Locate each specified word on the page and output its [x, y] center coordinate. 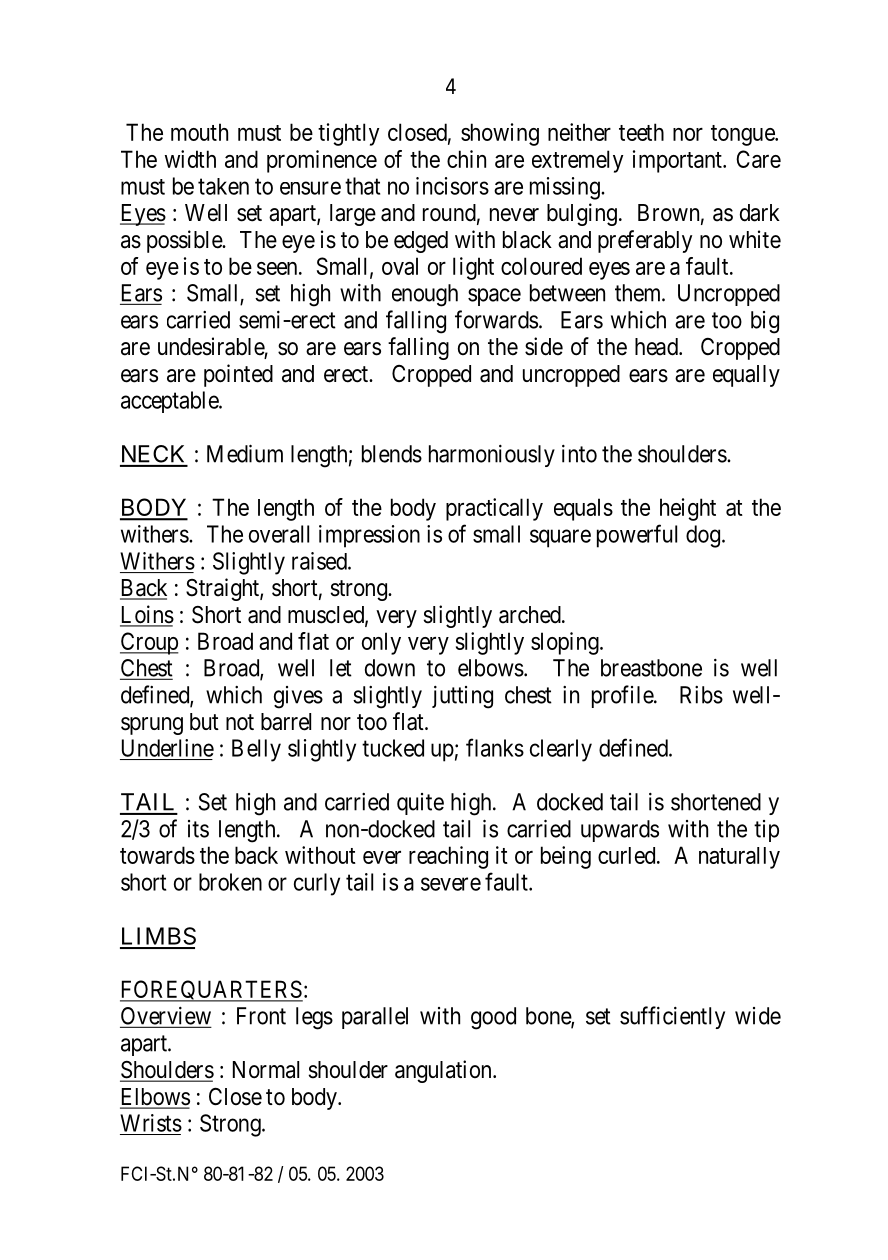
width [190, 159]
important [678, 161]
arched [531, 615]
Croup [149, 643]
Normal [266, 1070]
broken [230, 882]
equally [746, 376]
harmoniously [492, 456]
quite [420, 804]
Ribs [701, 695]
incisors [452, 186]
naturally [739, 858]
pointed [238, 375]
